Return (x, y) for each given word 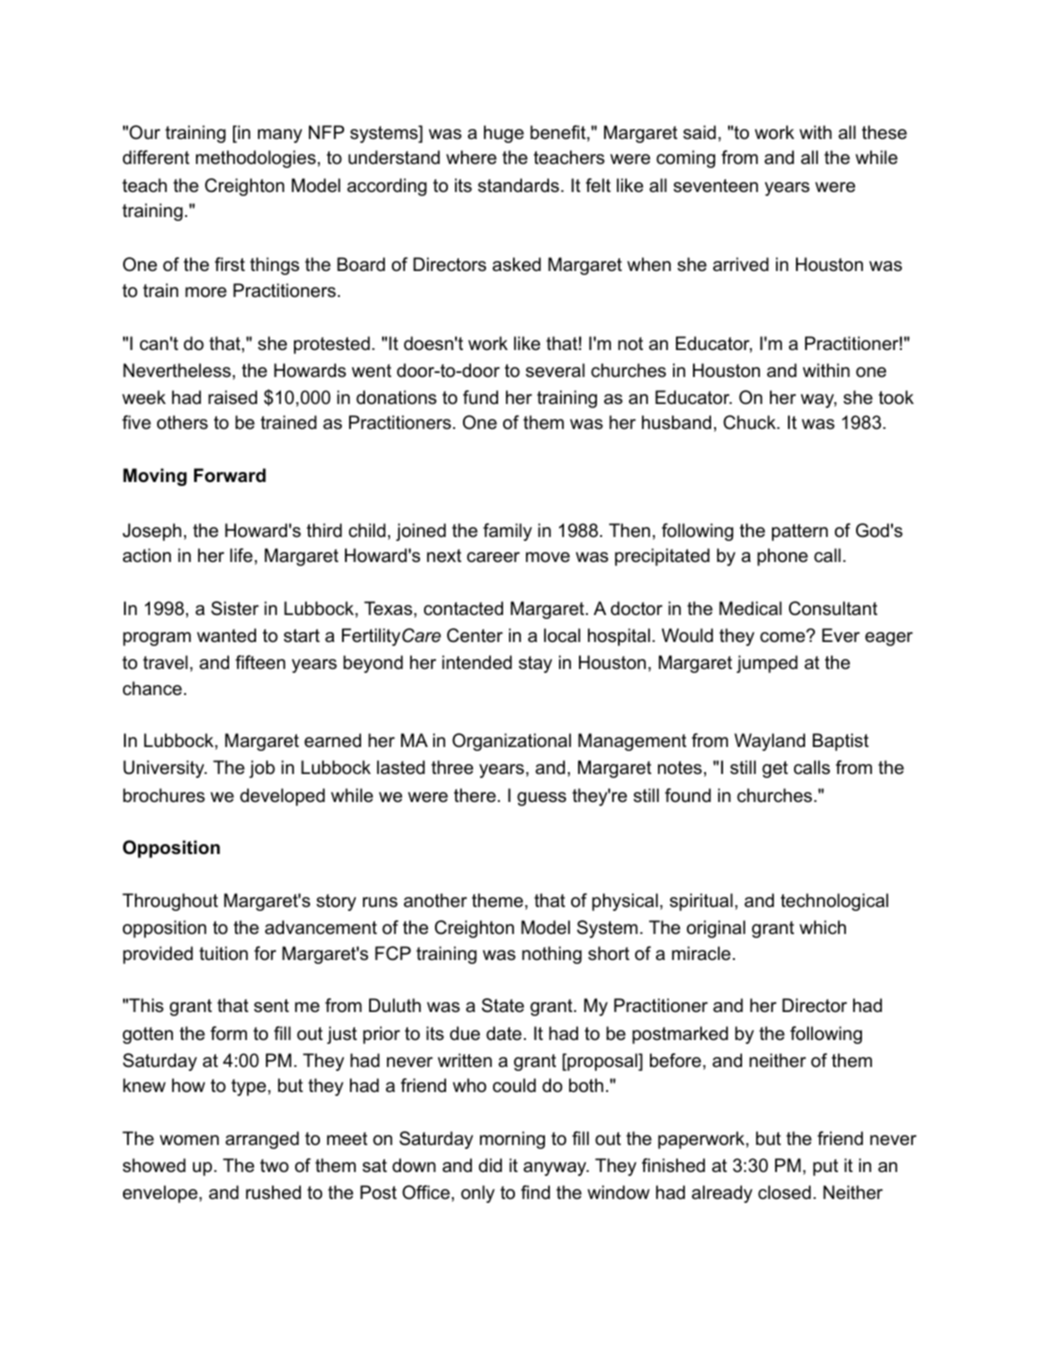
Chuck (750, 422)
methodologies (256, 159)
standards (520, 185)
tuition (223, 953)
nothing (552, 955)
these (884, 132)
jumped (767, 664)
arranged (262, 1140)
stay (535, 664)
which (822, 927)
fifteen (260, 662)
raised (232, 397)
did (490, 1165)
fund (480, 397)
